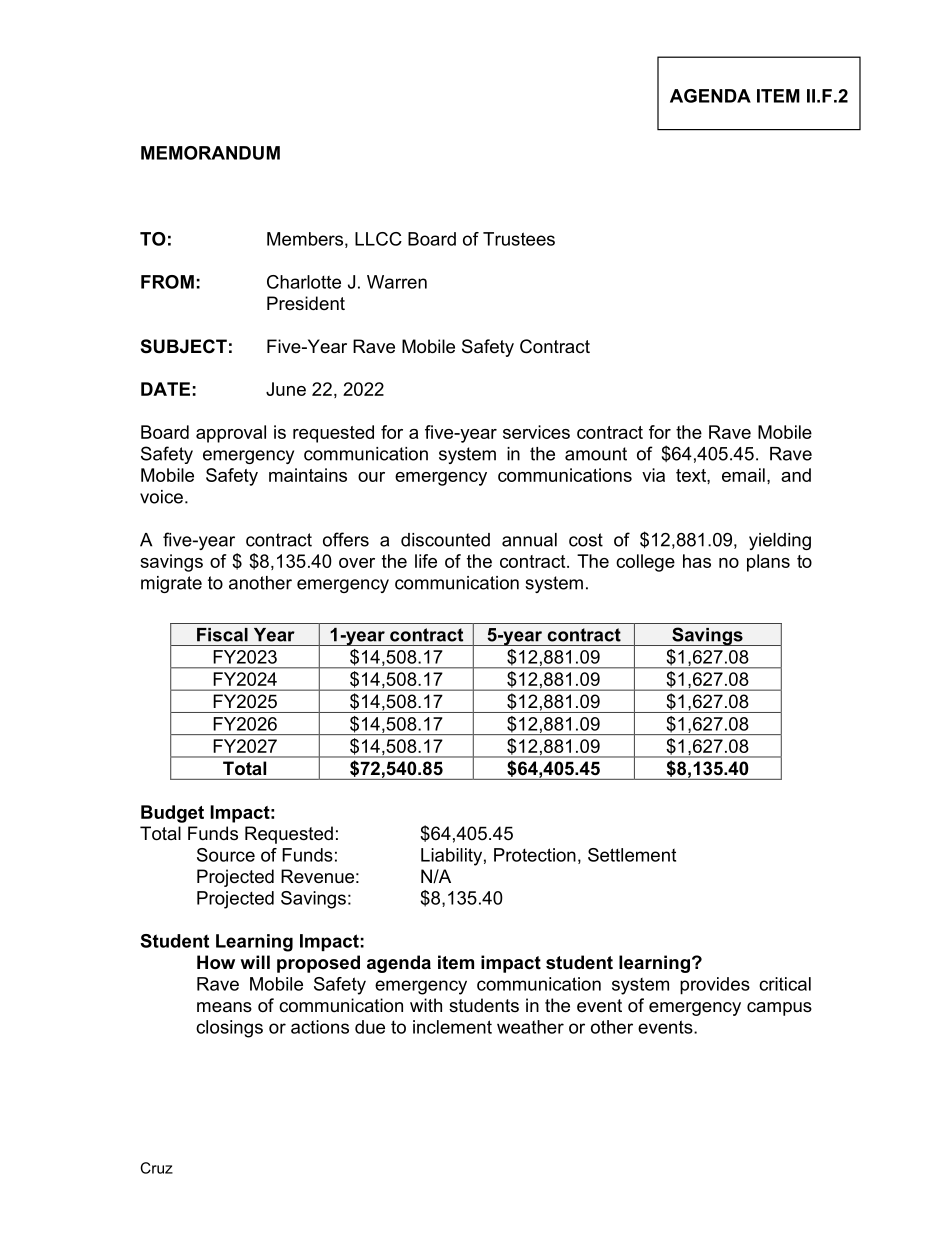 This document has height=1233, width=952. Describe the element at coordinates (397, 282) in the document. I see `Warren` at that location.
